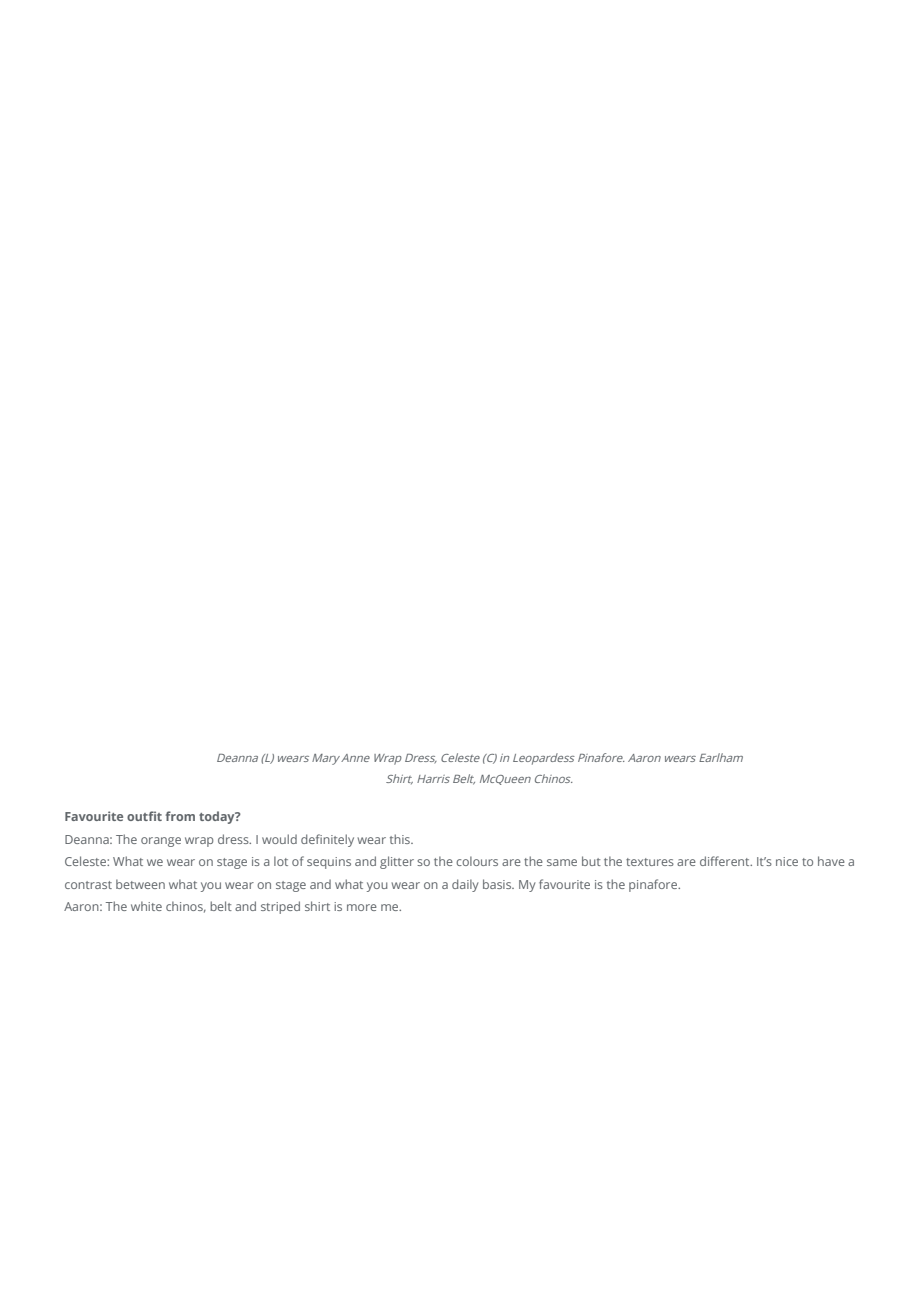 The image size is (924, 1308). Describe the element at coordinates (465, 885) in the image. I see `daily` at that location.
